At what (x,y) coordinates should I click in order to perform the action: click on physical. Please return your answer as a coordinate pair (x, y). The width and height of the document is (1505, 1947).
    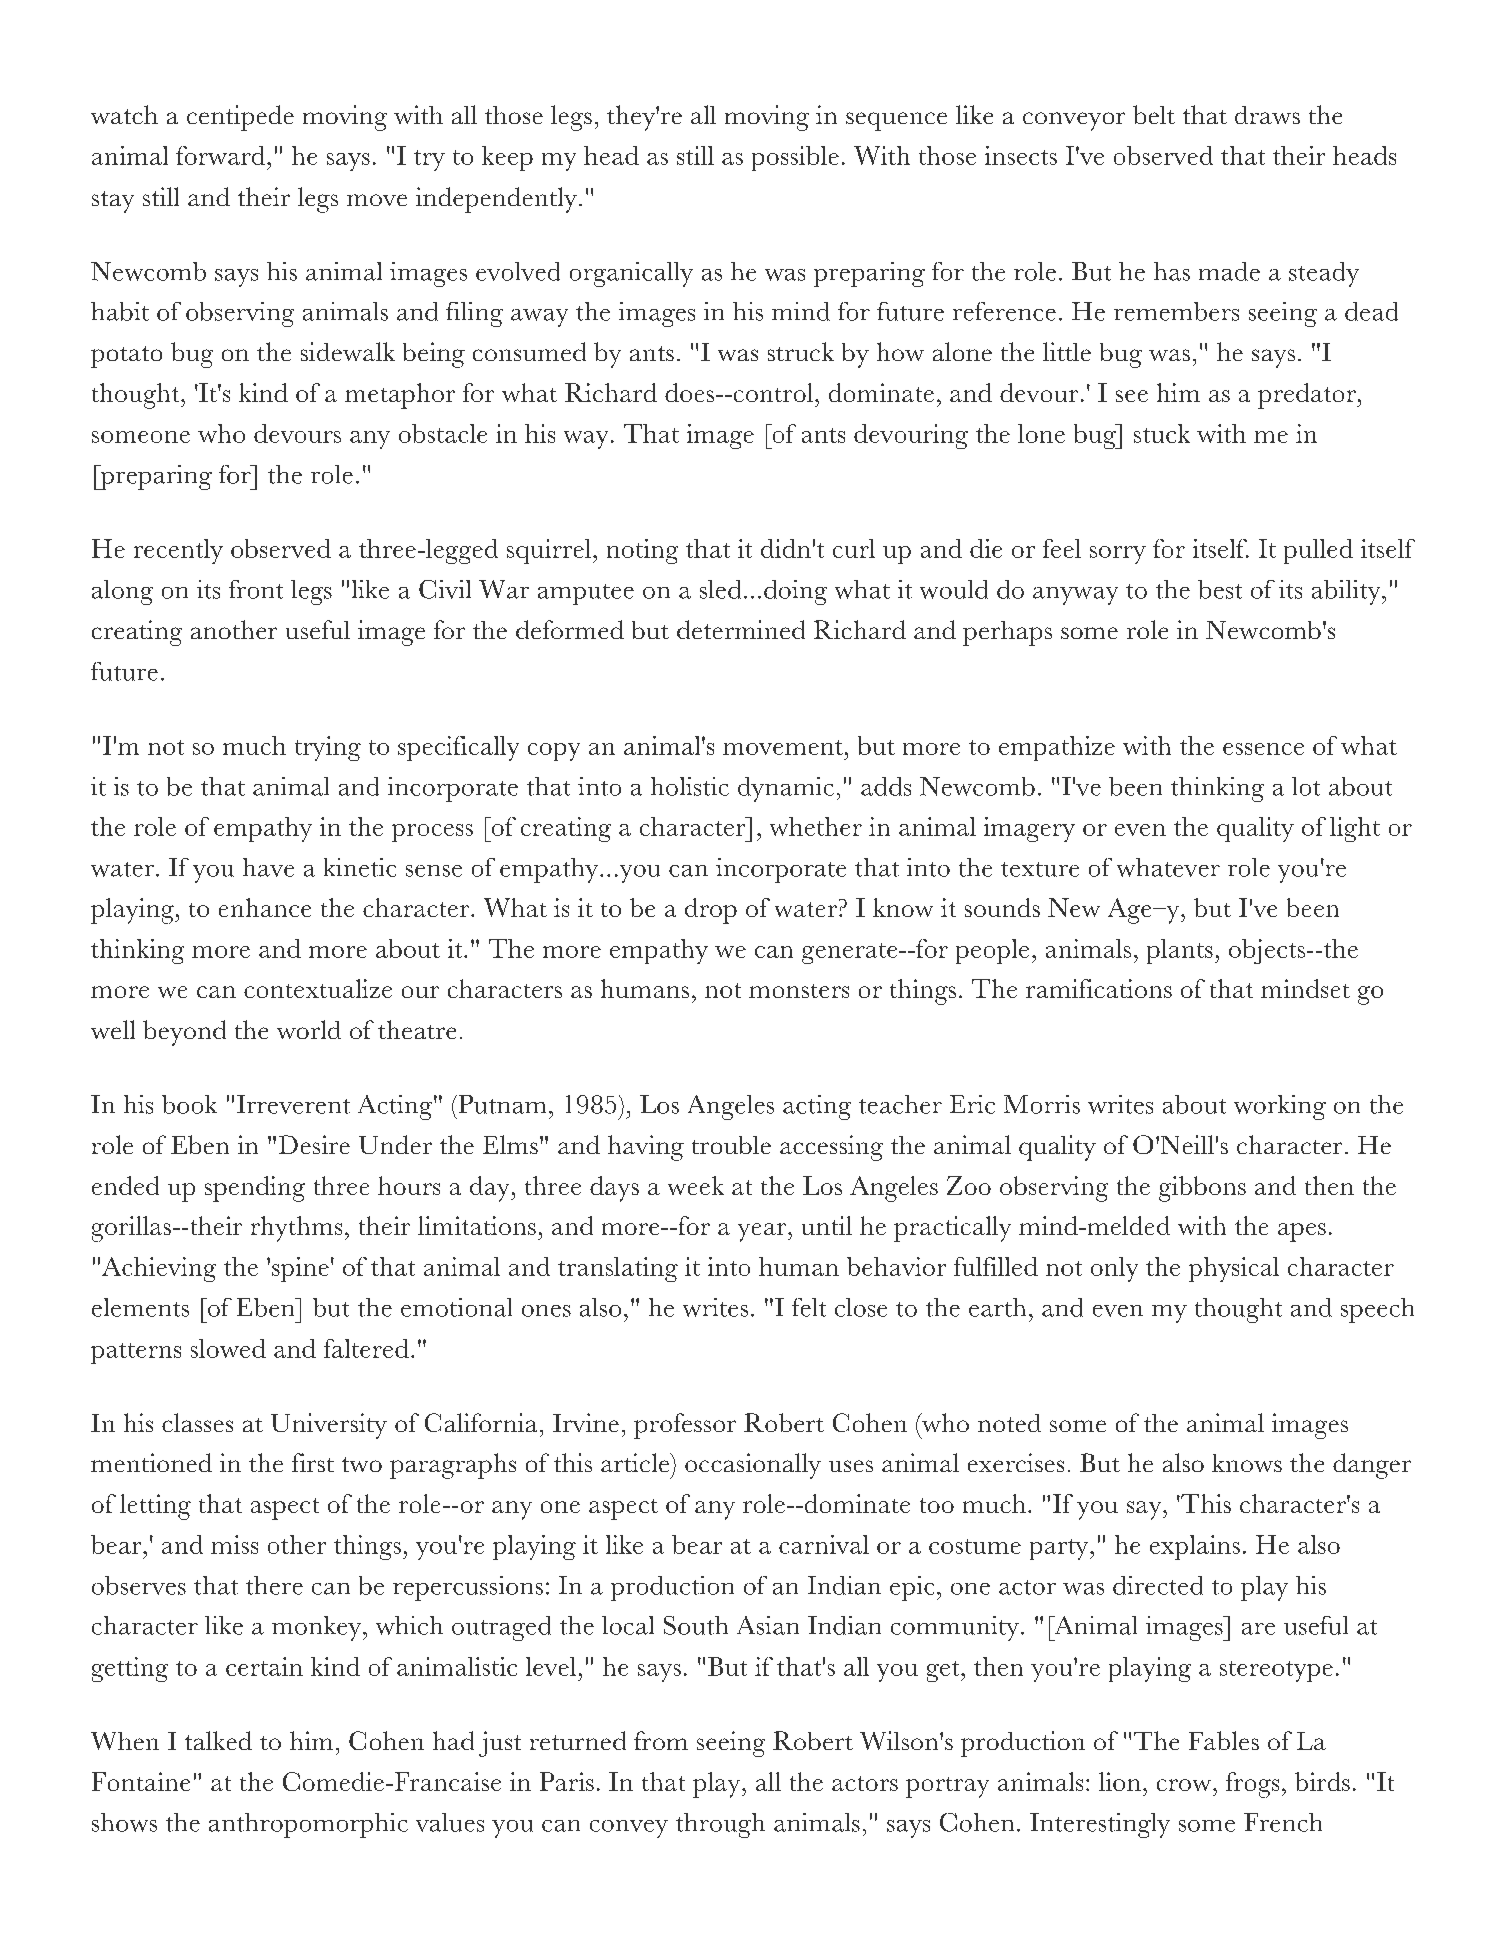
    Looking at the image, I should click on (1234, 1269).
